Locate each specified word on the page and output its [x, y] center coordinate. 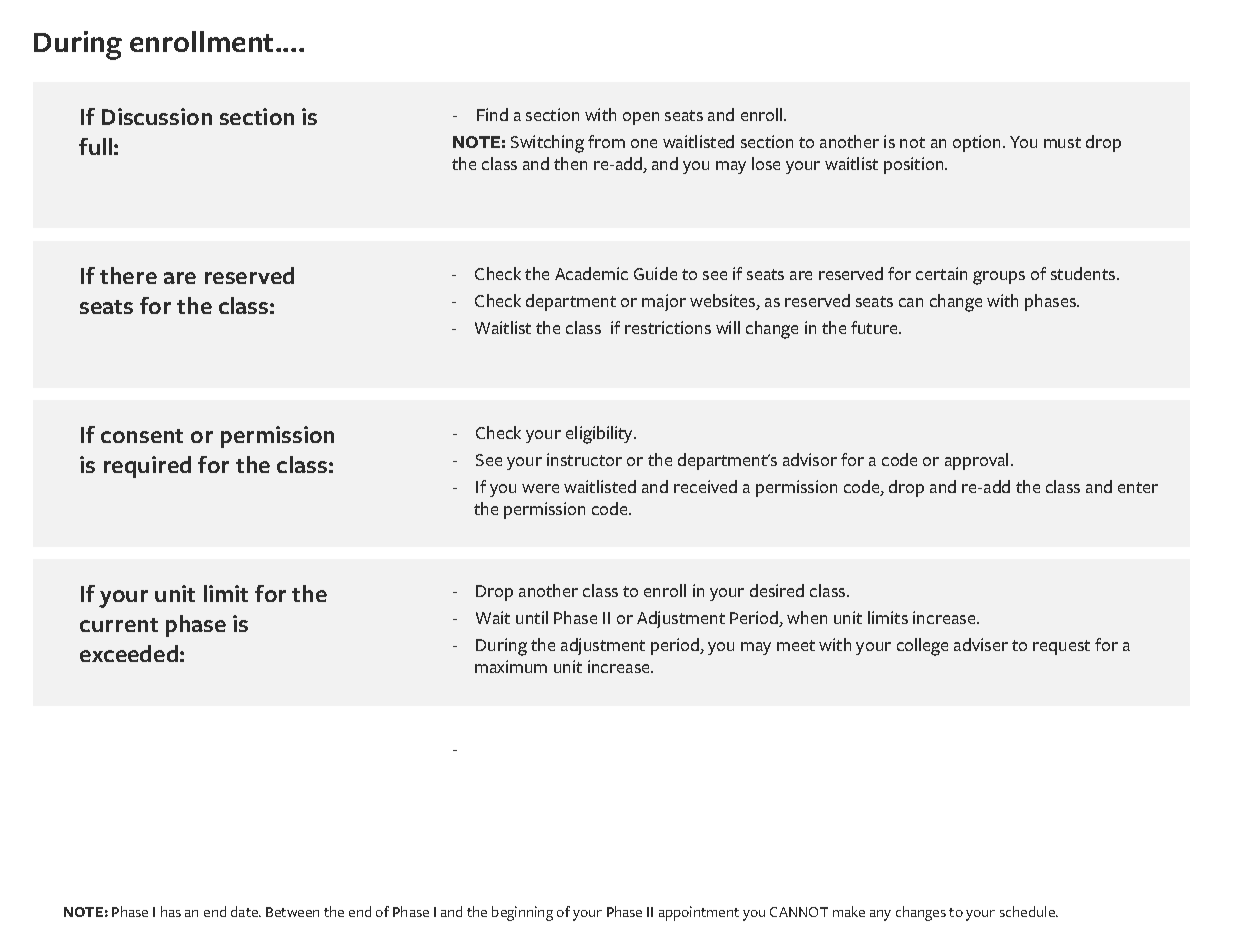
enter [1138, 487]
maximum [511, 666]
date [246, 911]
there [128, 275]
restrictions [668, 327]
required [147, 467]
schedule [1028, 911]
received [705, 486]
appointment [699, 913]
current [119, 625]
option [976, 143]
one [644, 143]
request [1061, 647]
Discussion [157, 116]
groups [999, 278]
